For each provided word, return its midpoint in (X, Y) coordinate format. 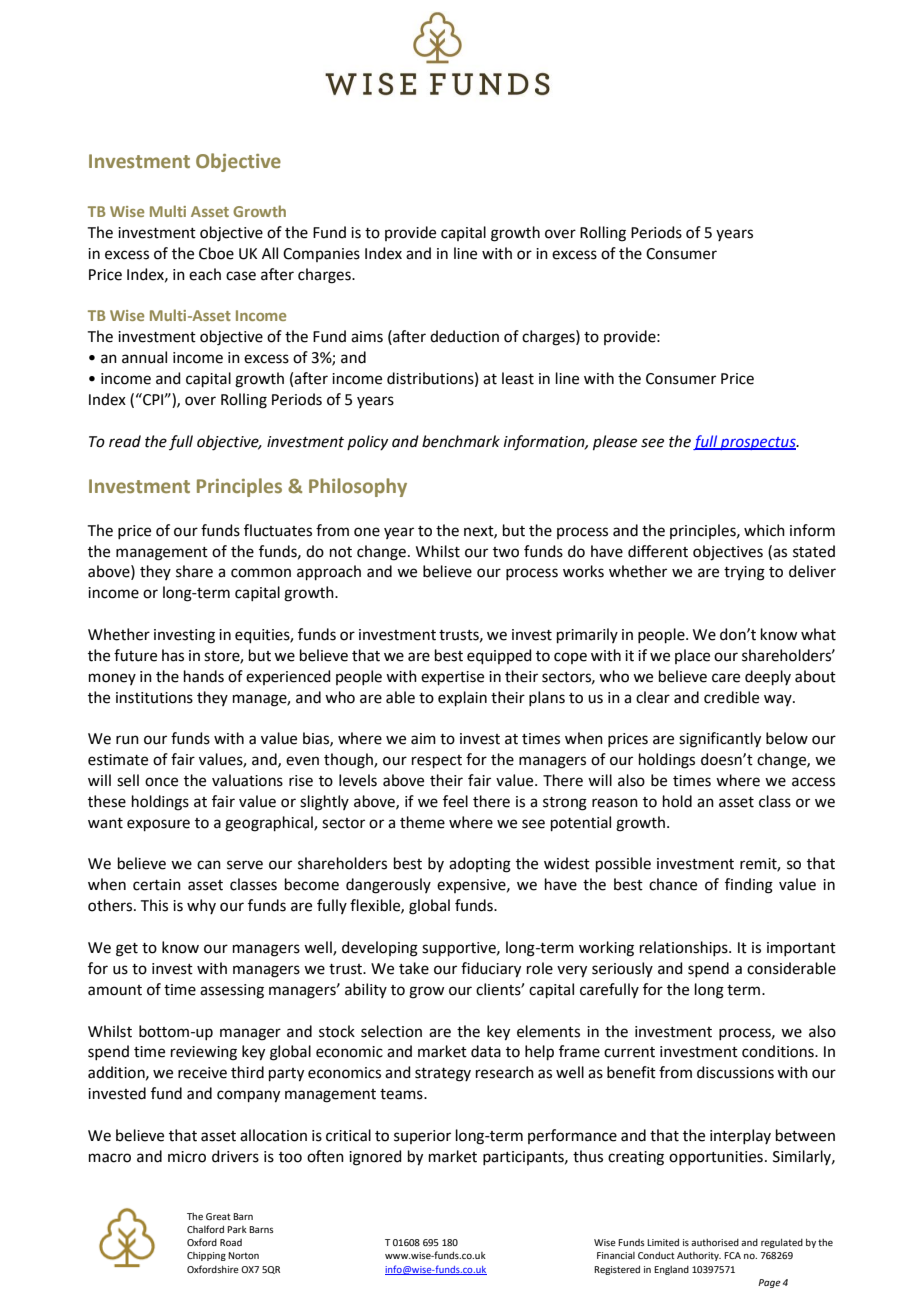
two (506, 552)
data (486, 1051)
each (205, 274)
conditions (779, 1051)
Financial (616, 1255)
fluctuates (278, 530)
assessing (232, 991)
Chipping (206, 1256)
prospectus (758, 443)
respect (437, 761)
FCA (732, 1255)
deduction (464, 336)
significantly (720, 740)
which (764, 530)
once (161, 782)
